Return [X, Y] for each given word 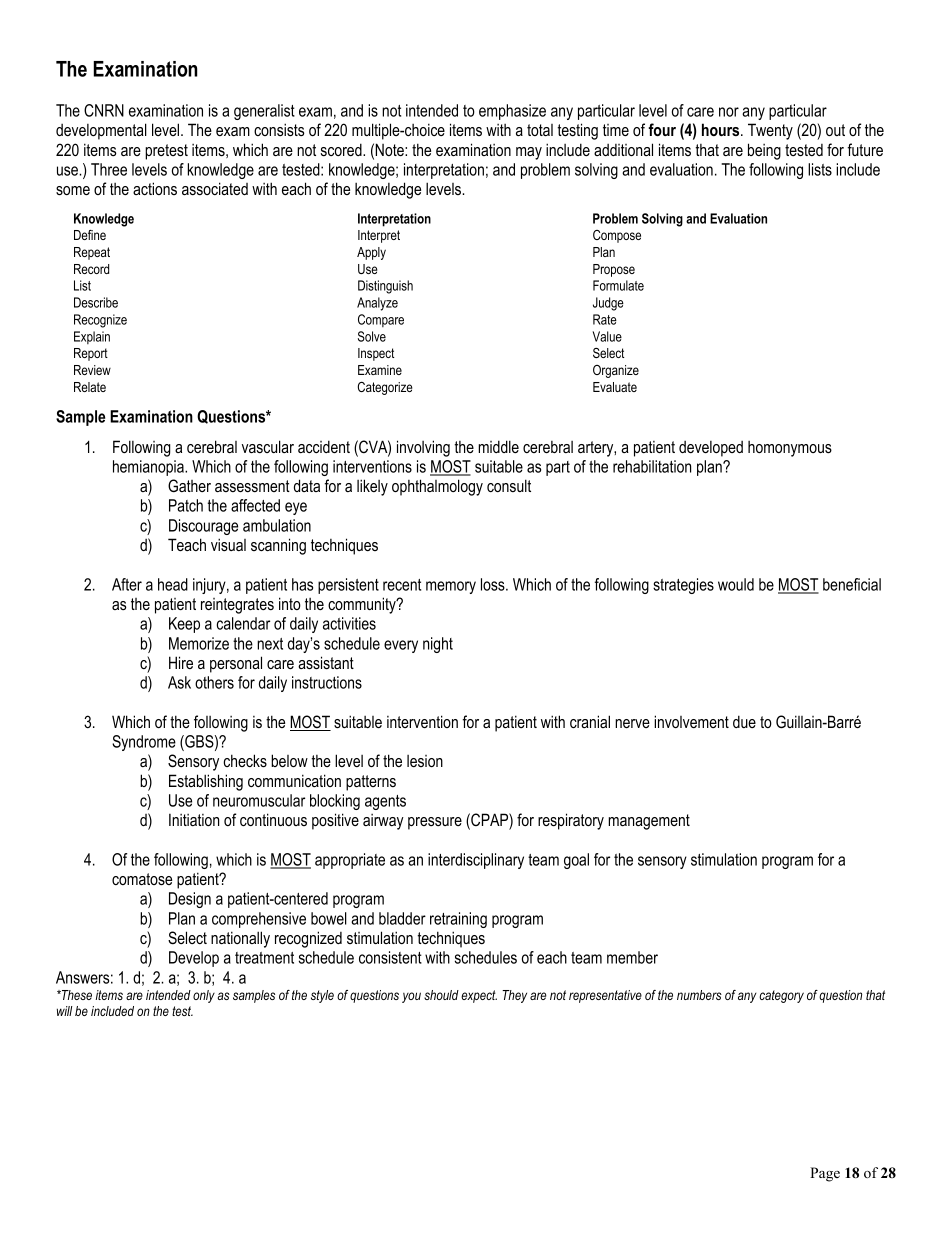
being [764, 151]
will [65, 1011]
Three [109, 169]
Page [825, 1174]
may [529, 153]
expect [479, 996]
